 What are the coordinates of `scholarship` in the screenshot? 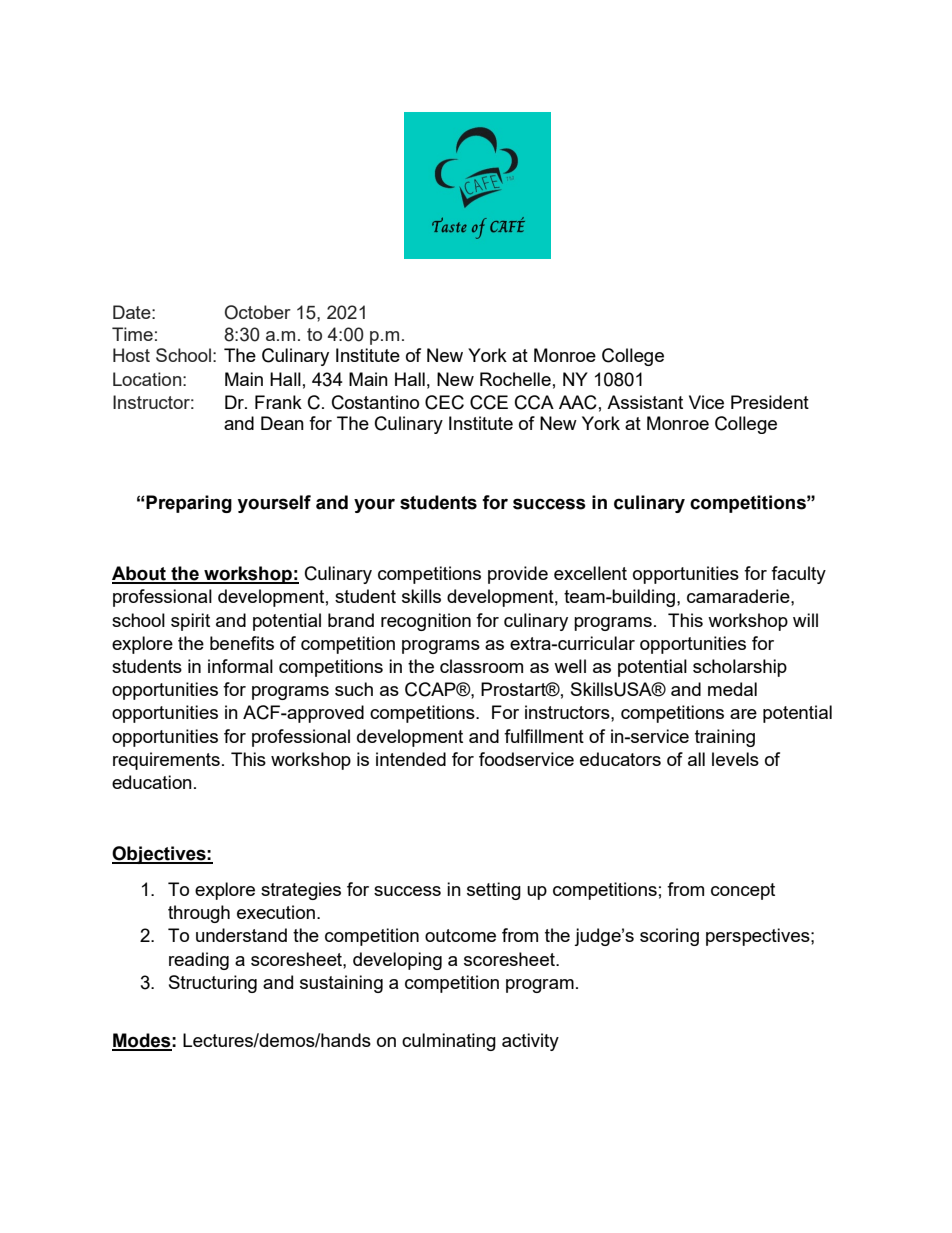 It's located at (740, 668).
